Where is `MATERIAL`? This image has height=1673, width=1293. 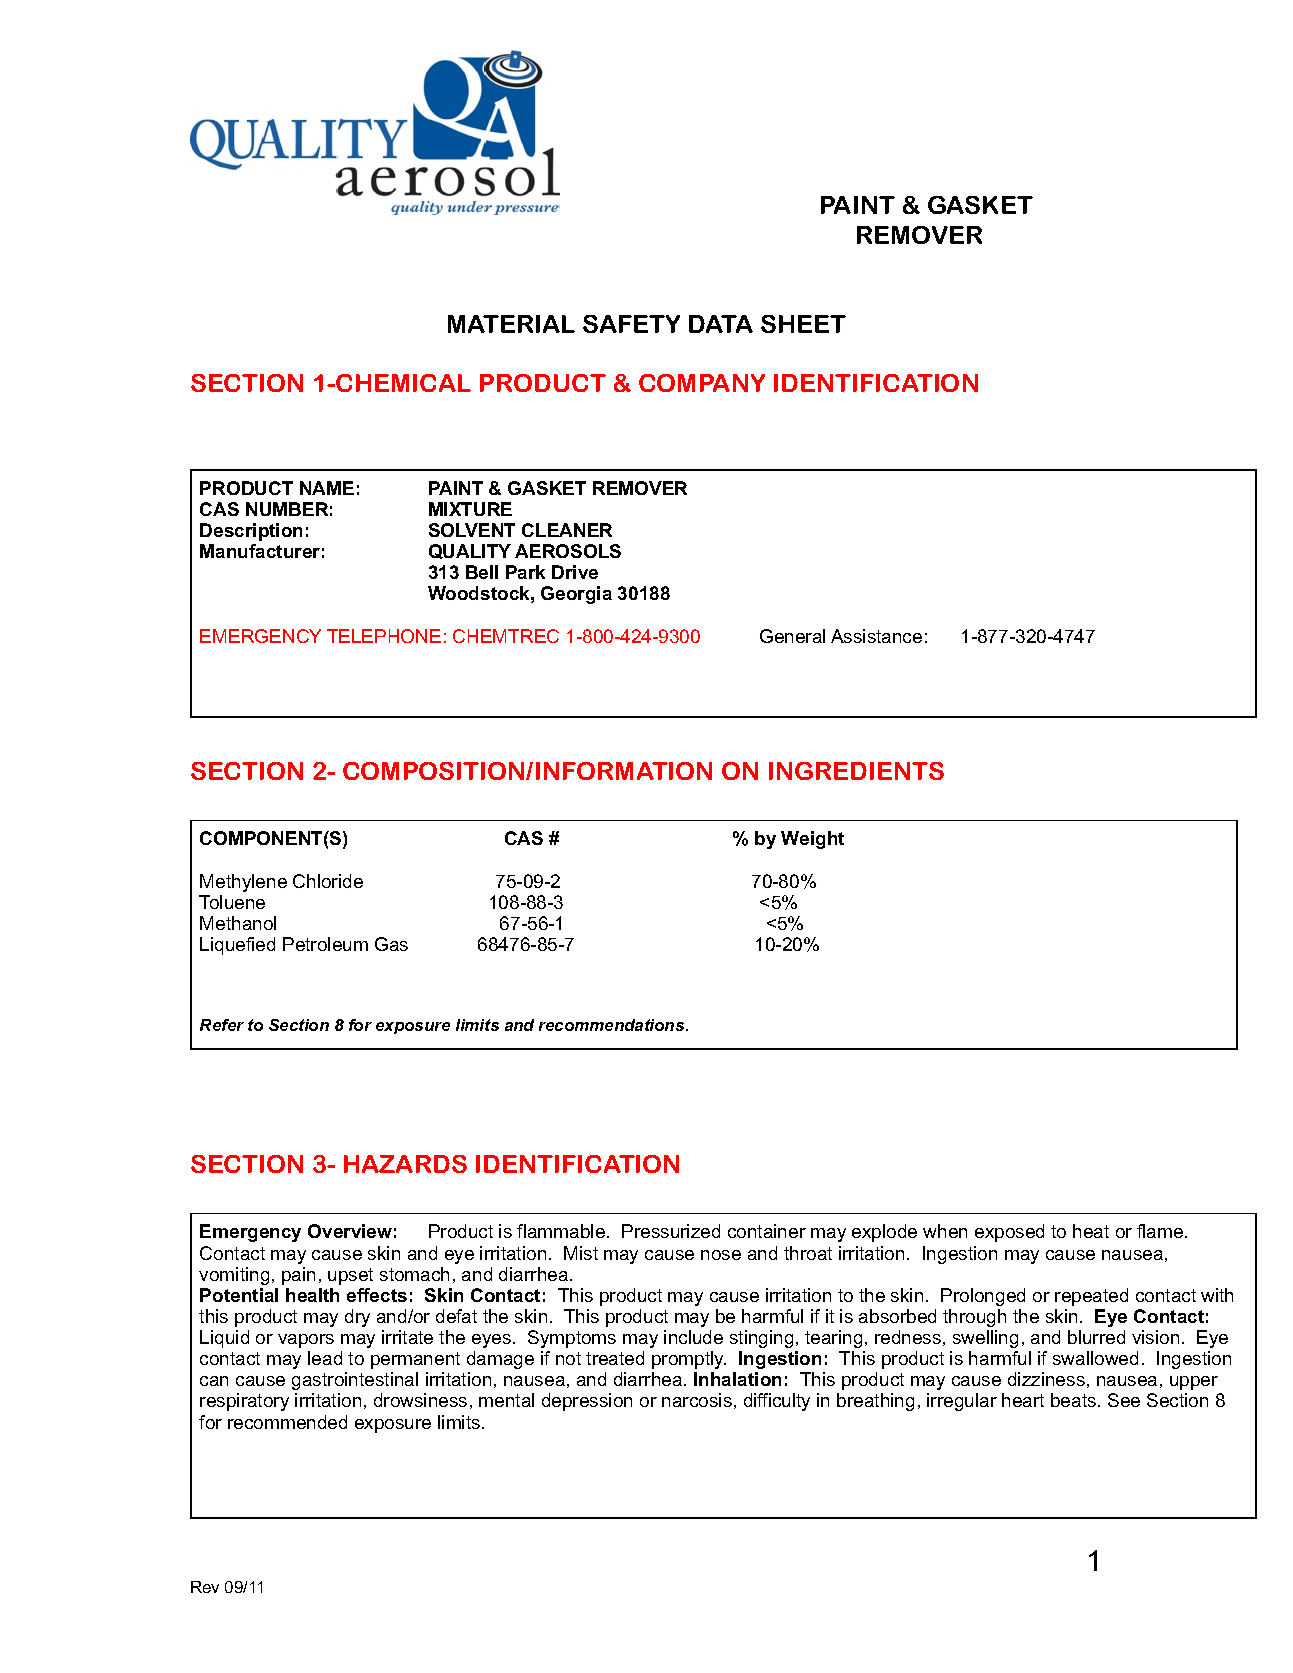 MATERIAL is located at coordinates (511, 324).
